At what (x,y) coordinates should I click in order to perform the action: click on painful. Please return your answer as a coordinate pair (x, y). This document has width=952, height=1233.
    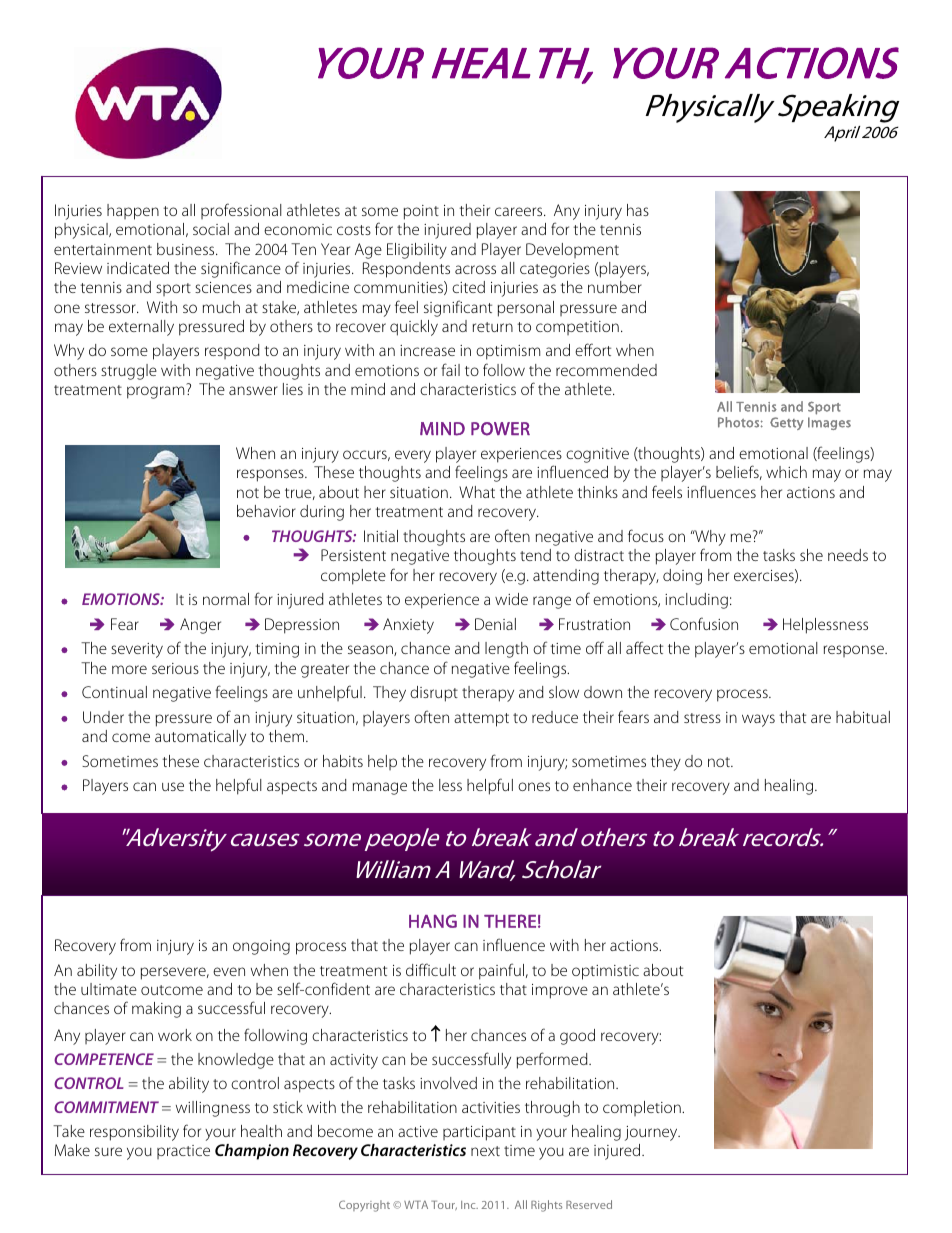
    Looking at the image, I should click on (501, 971).
